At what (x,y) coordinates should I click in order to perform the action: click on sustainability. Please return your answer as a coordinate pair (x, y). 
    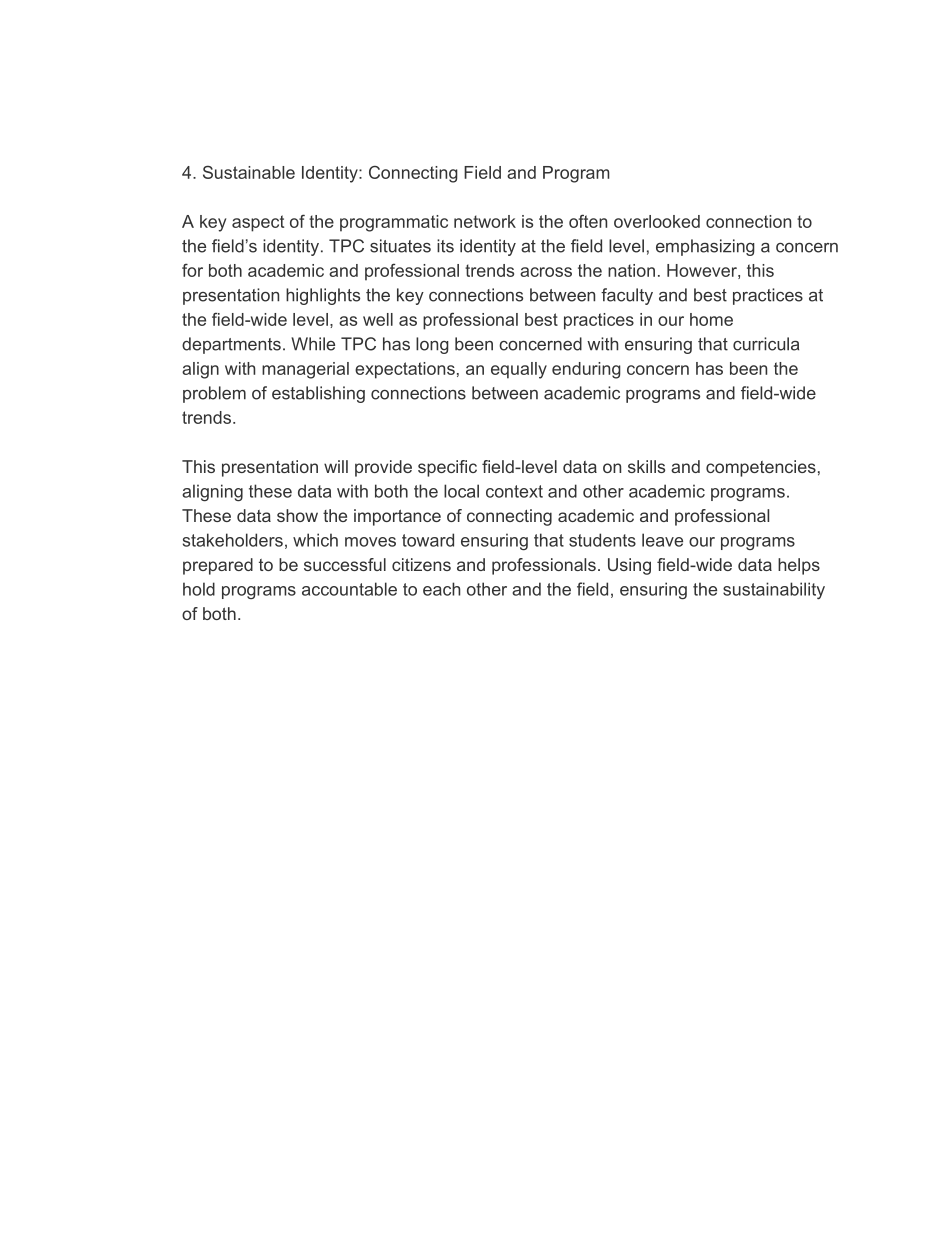
    Looking at the image, I should click on (774, 590).
